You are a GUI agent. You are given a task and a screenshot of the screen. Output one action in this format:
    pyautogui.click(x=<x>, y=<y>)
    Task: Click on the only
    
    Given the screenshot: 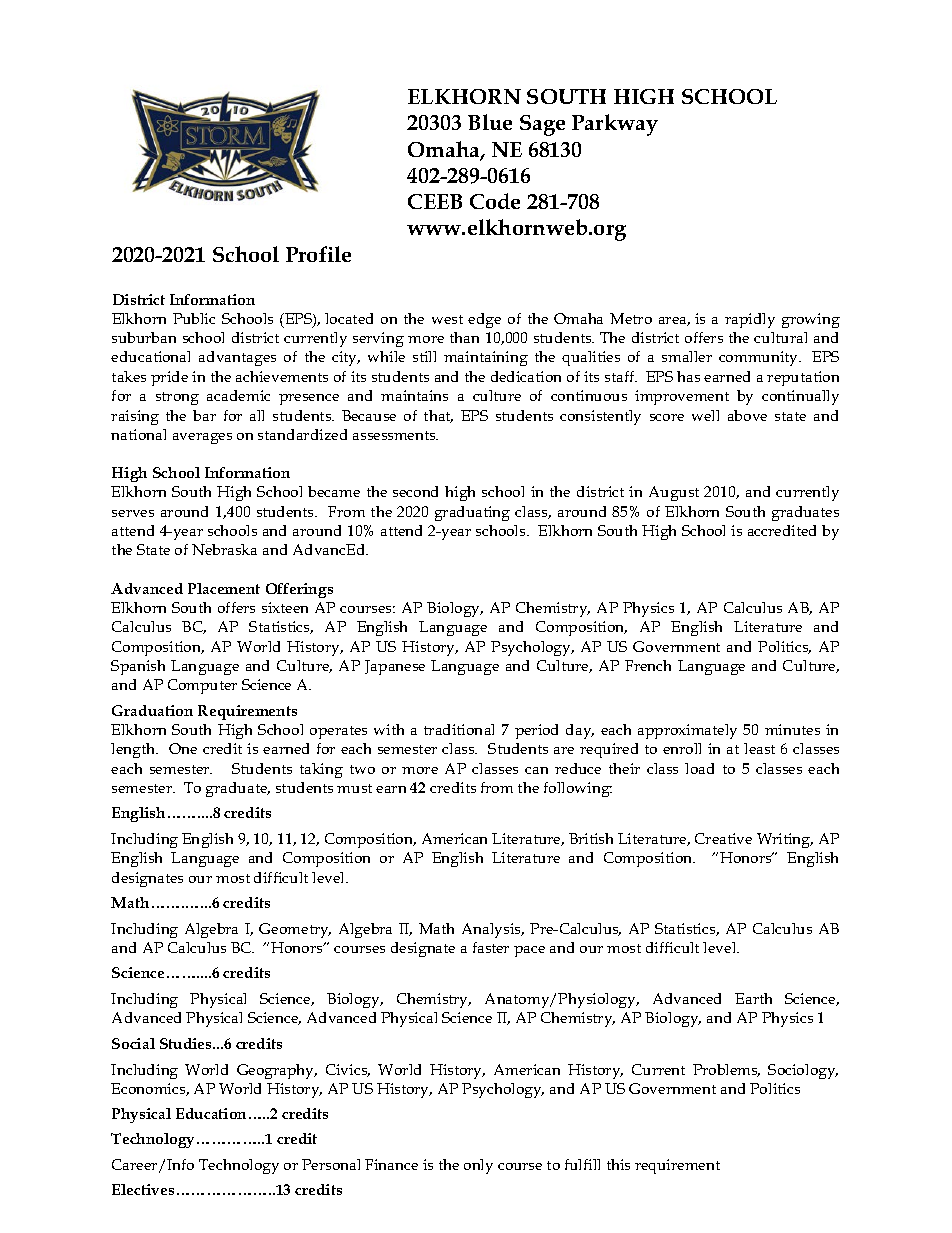 What is the action you would take?
    pyautogui.click(x=478, y=1166)
